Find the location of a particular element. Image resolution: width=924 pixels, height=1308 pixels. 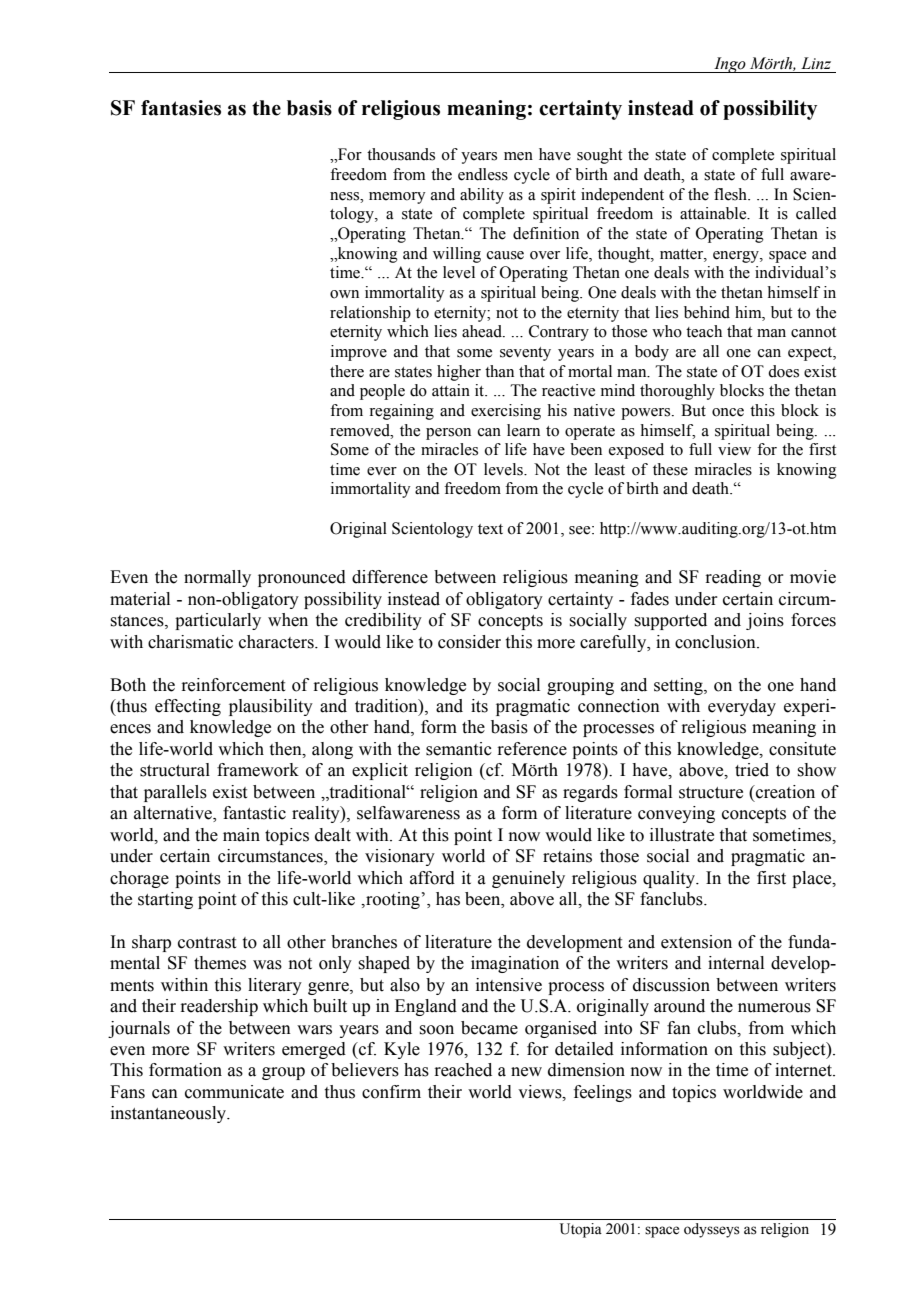

fantasies is located at coordinates (181, 108).
